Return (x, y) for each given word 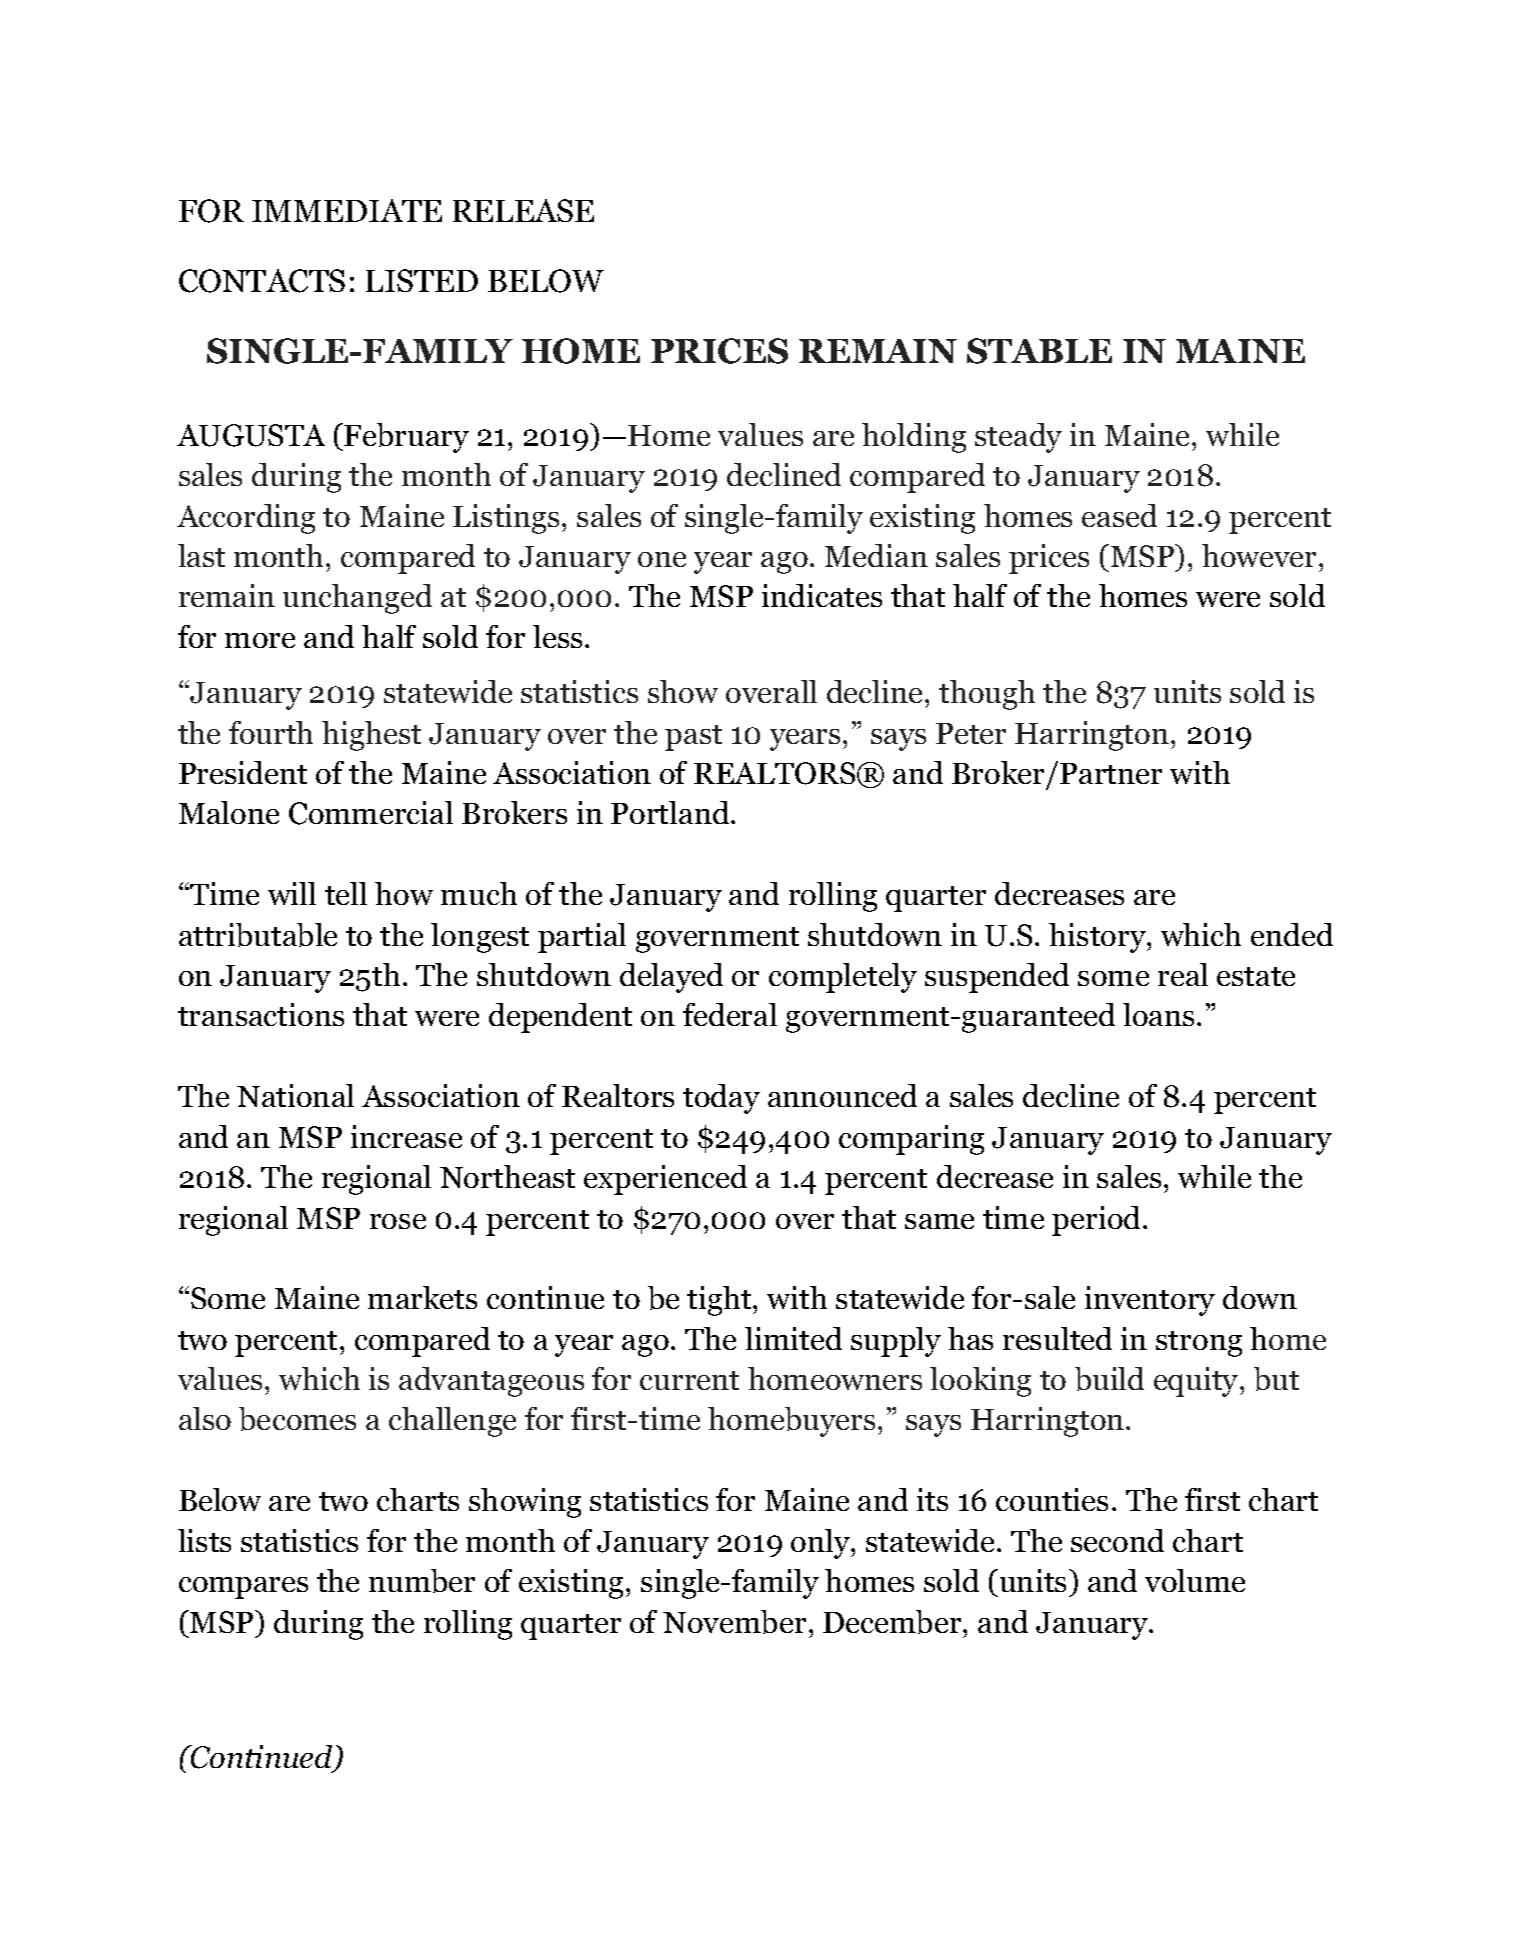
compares (243, 1588)
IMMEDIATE (347, 210)
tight (720, 1301)
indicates (822, 595)
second (1117, 1540)
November (734, 1622)
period (1098, 1221)
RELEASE (523, 210)
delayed (671, 978)
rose (398, 1221)
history (1098, 938)
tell (346, 893)
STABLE (1039, 351)
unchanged (357, 599)
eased (1119, 515)
